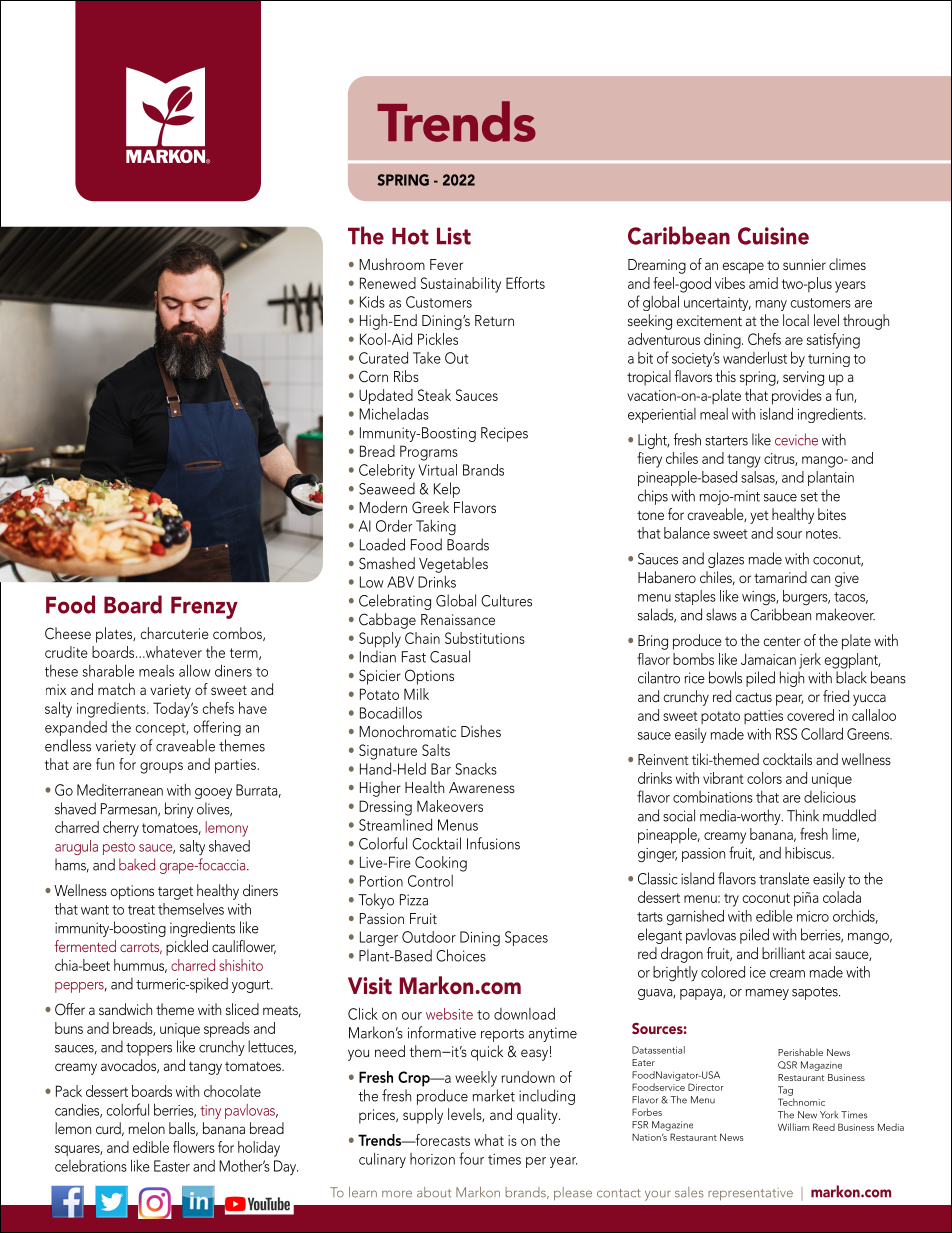  I want to click on Dishes, so click(481, 731).
